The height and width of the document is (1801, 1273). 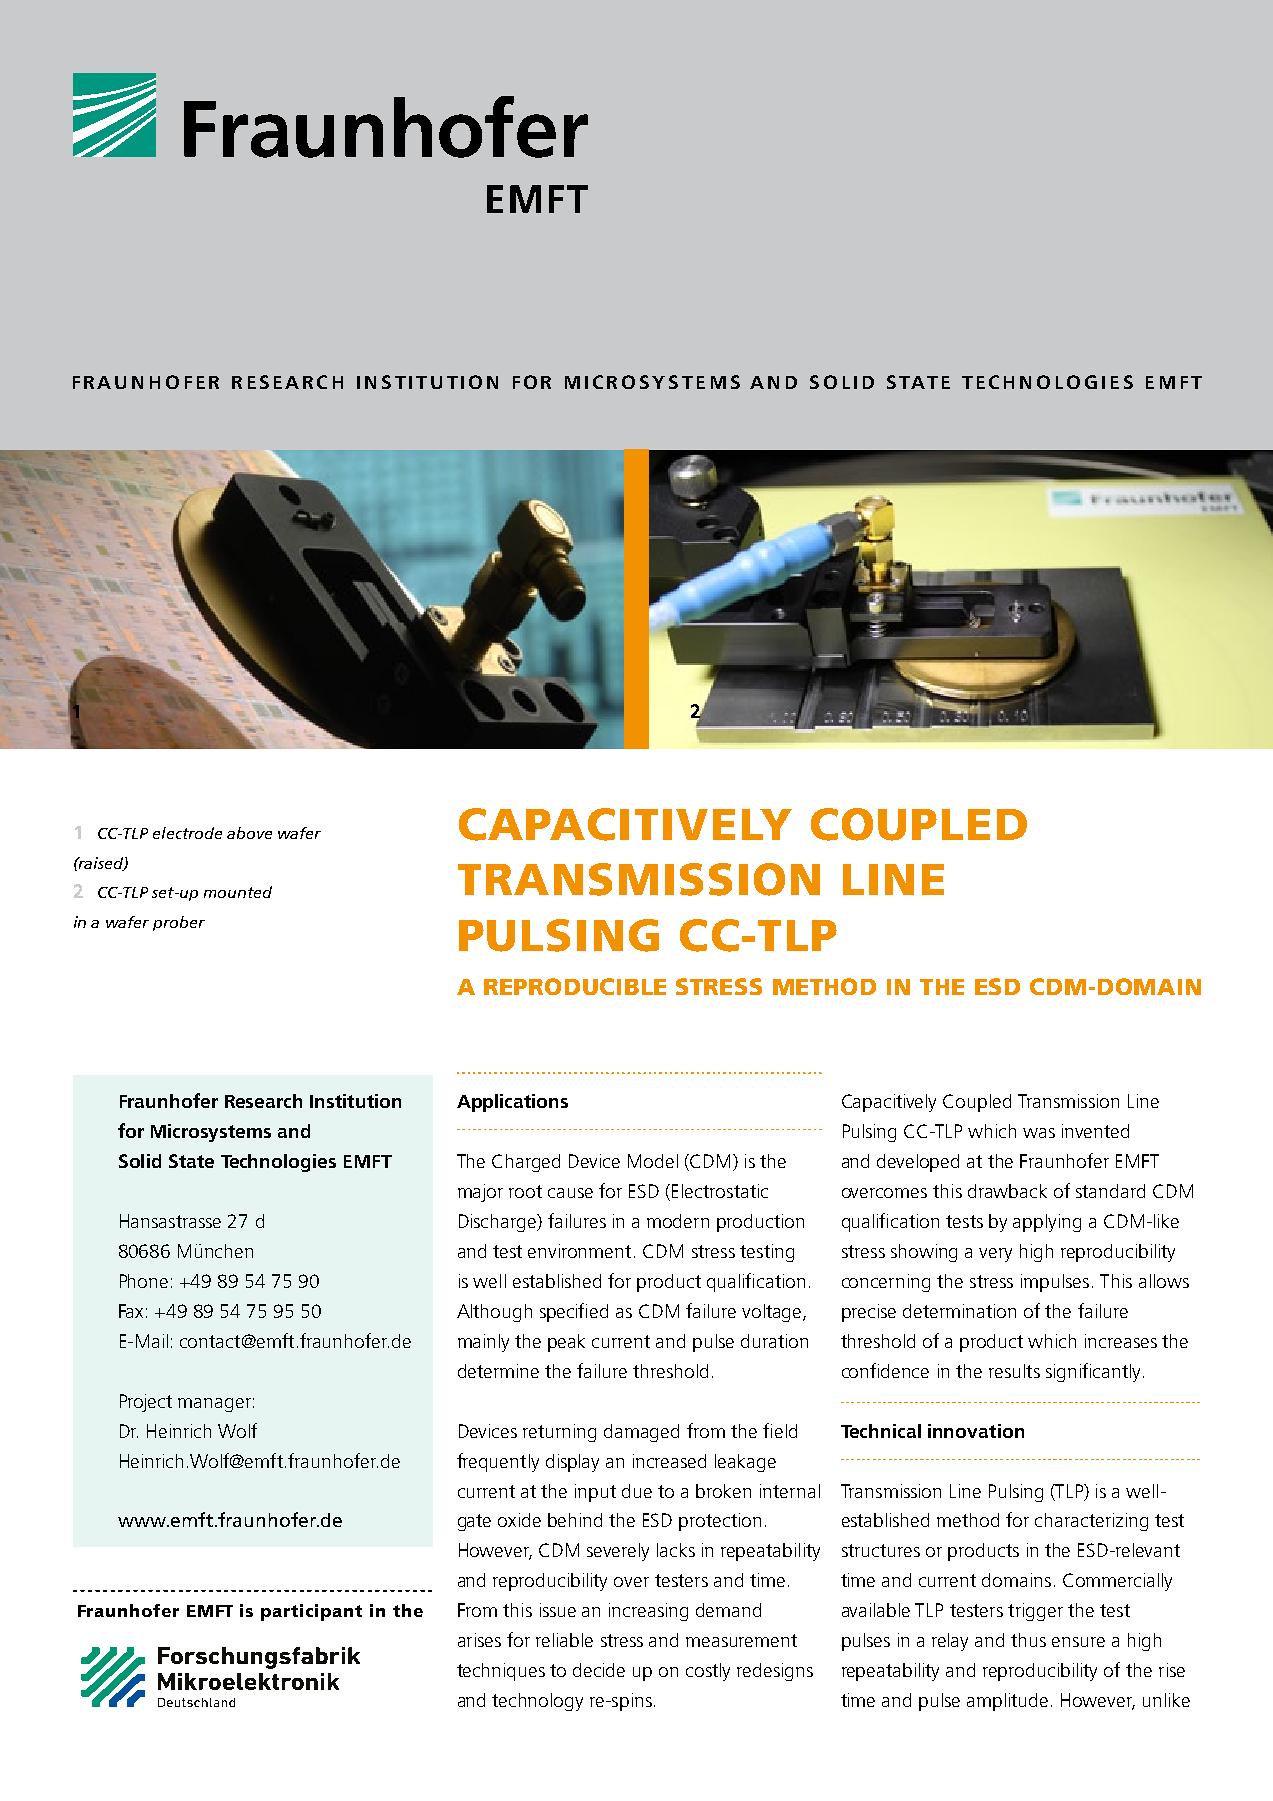 What do you see at coordinates (669, 1461) in the document?
I see `increased` at bounding box center [669, 1461].
